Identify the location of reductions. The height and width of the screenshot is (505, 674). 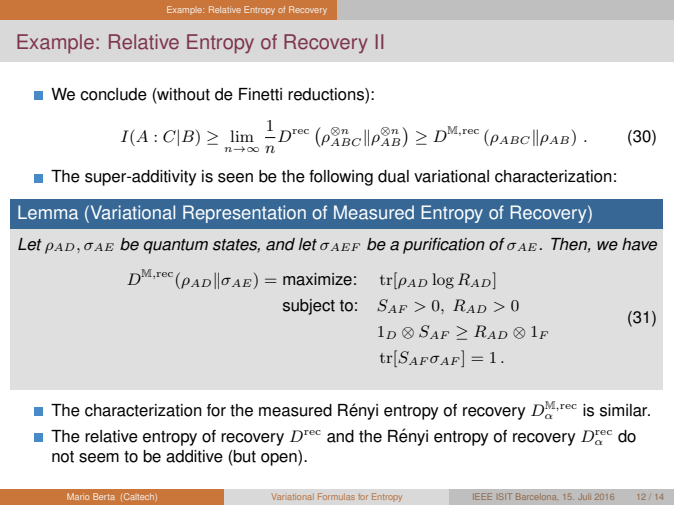
(327, 95).
